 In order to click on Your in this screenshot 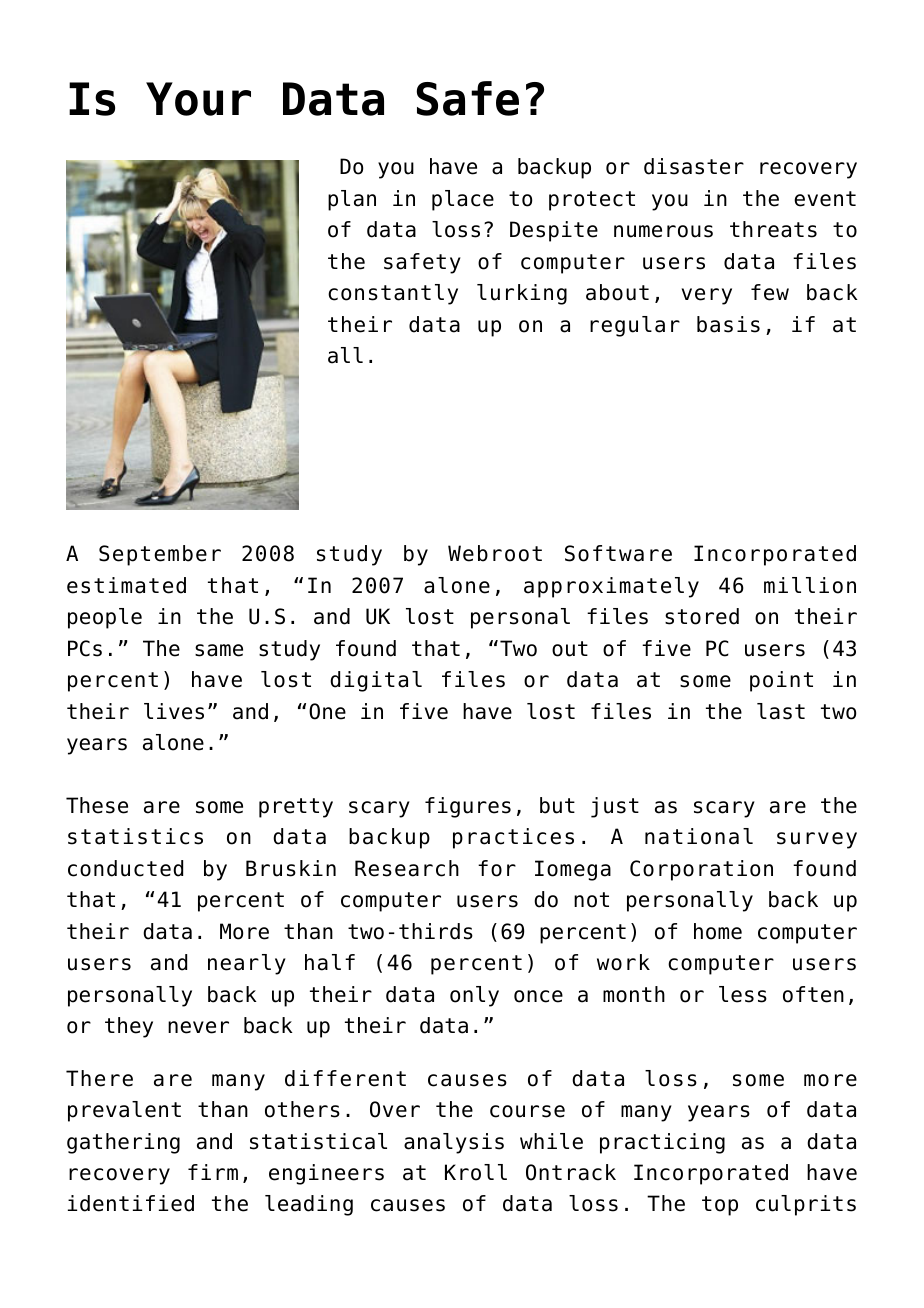, I will do `click(198, 99)`.
